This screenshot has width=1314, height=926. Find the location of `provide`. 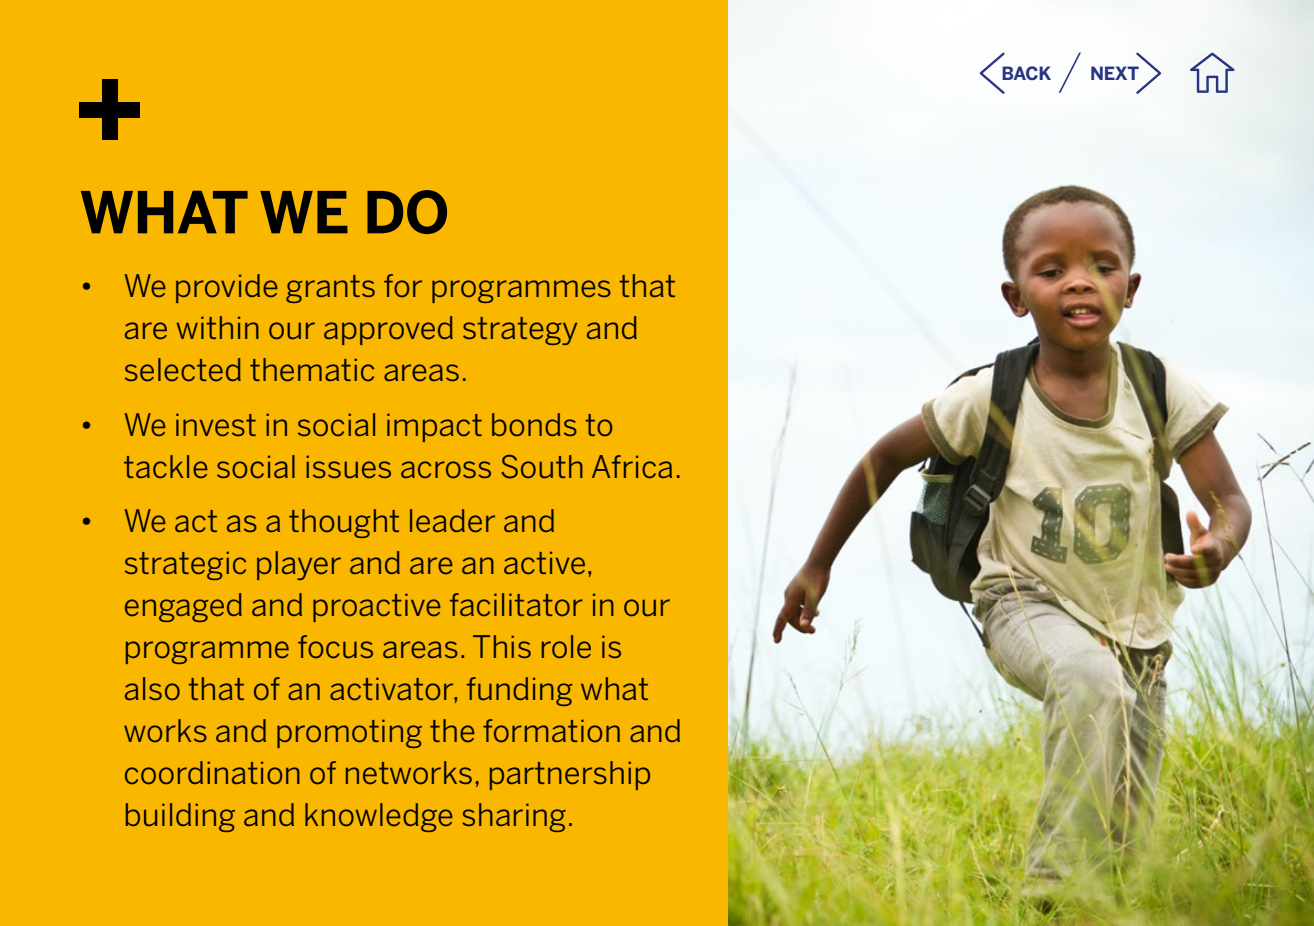

provide is located at coordinates (227, 288).
